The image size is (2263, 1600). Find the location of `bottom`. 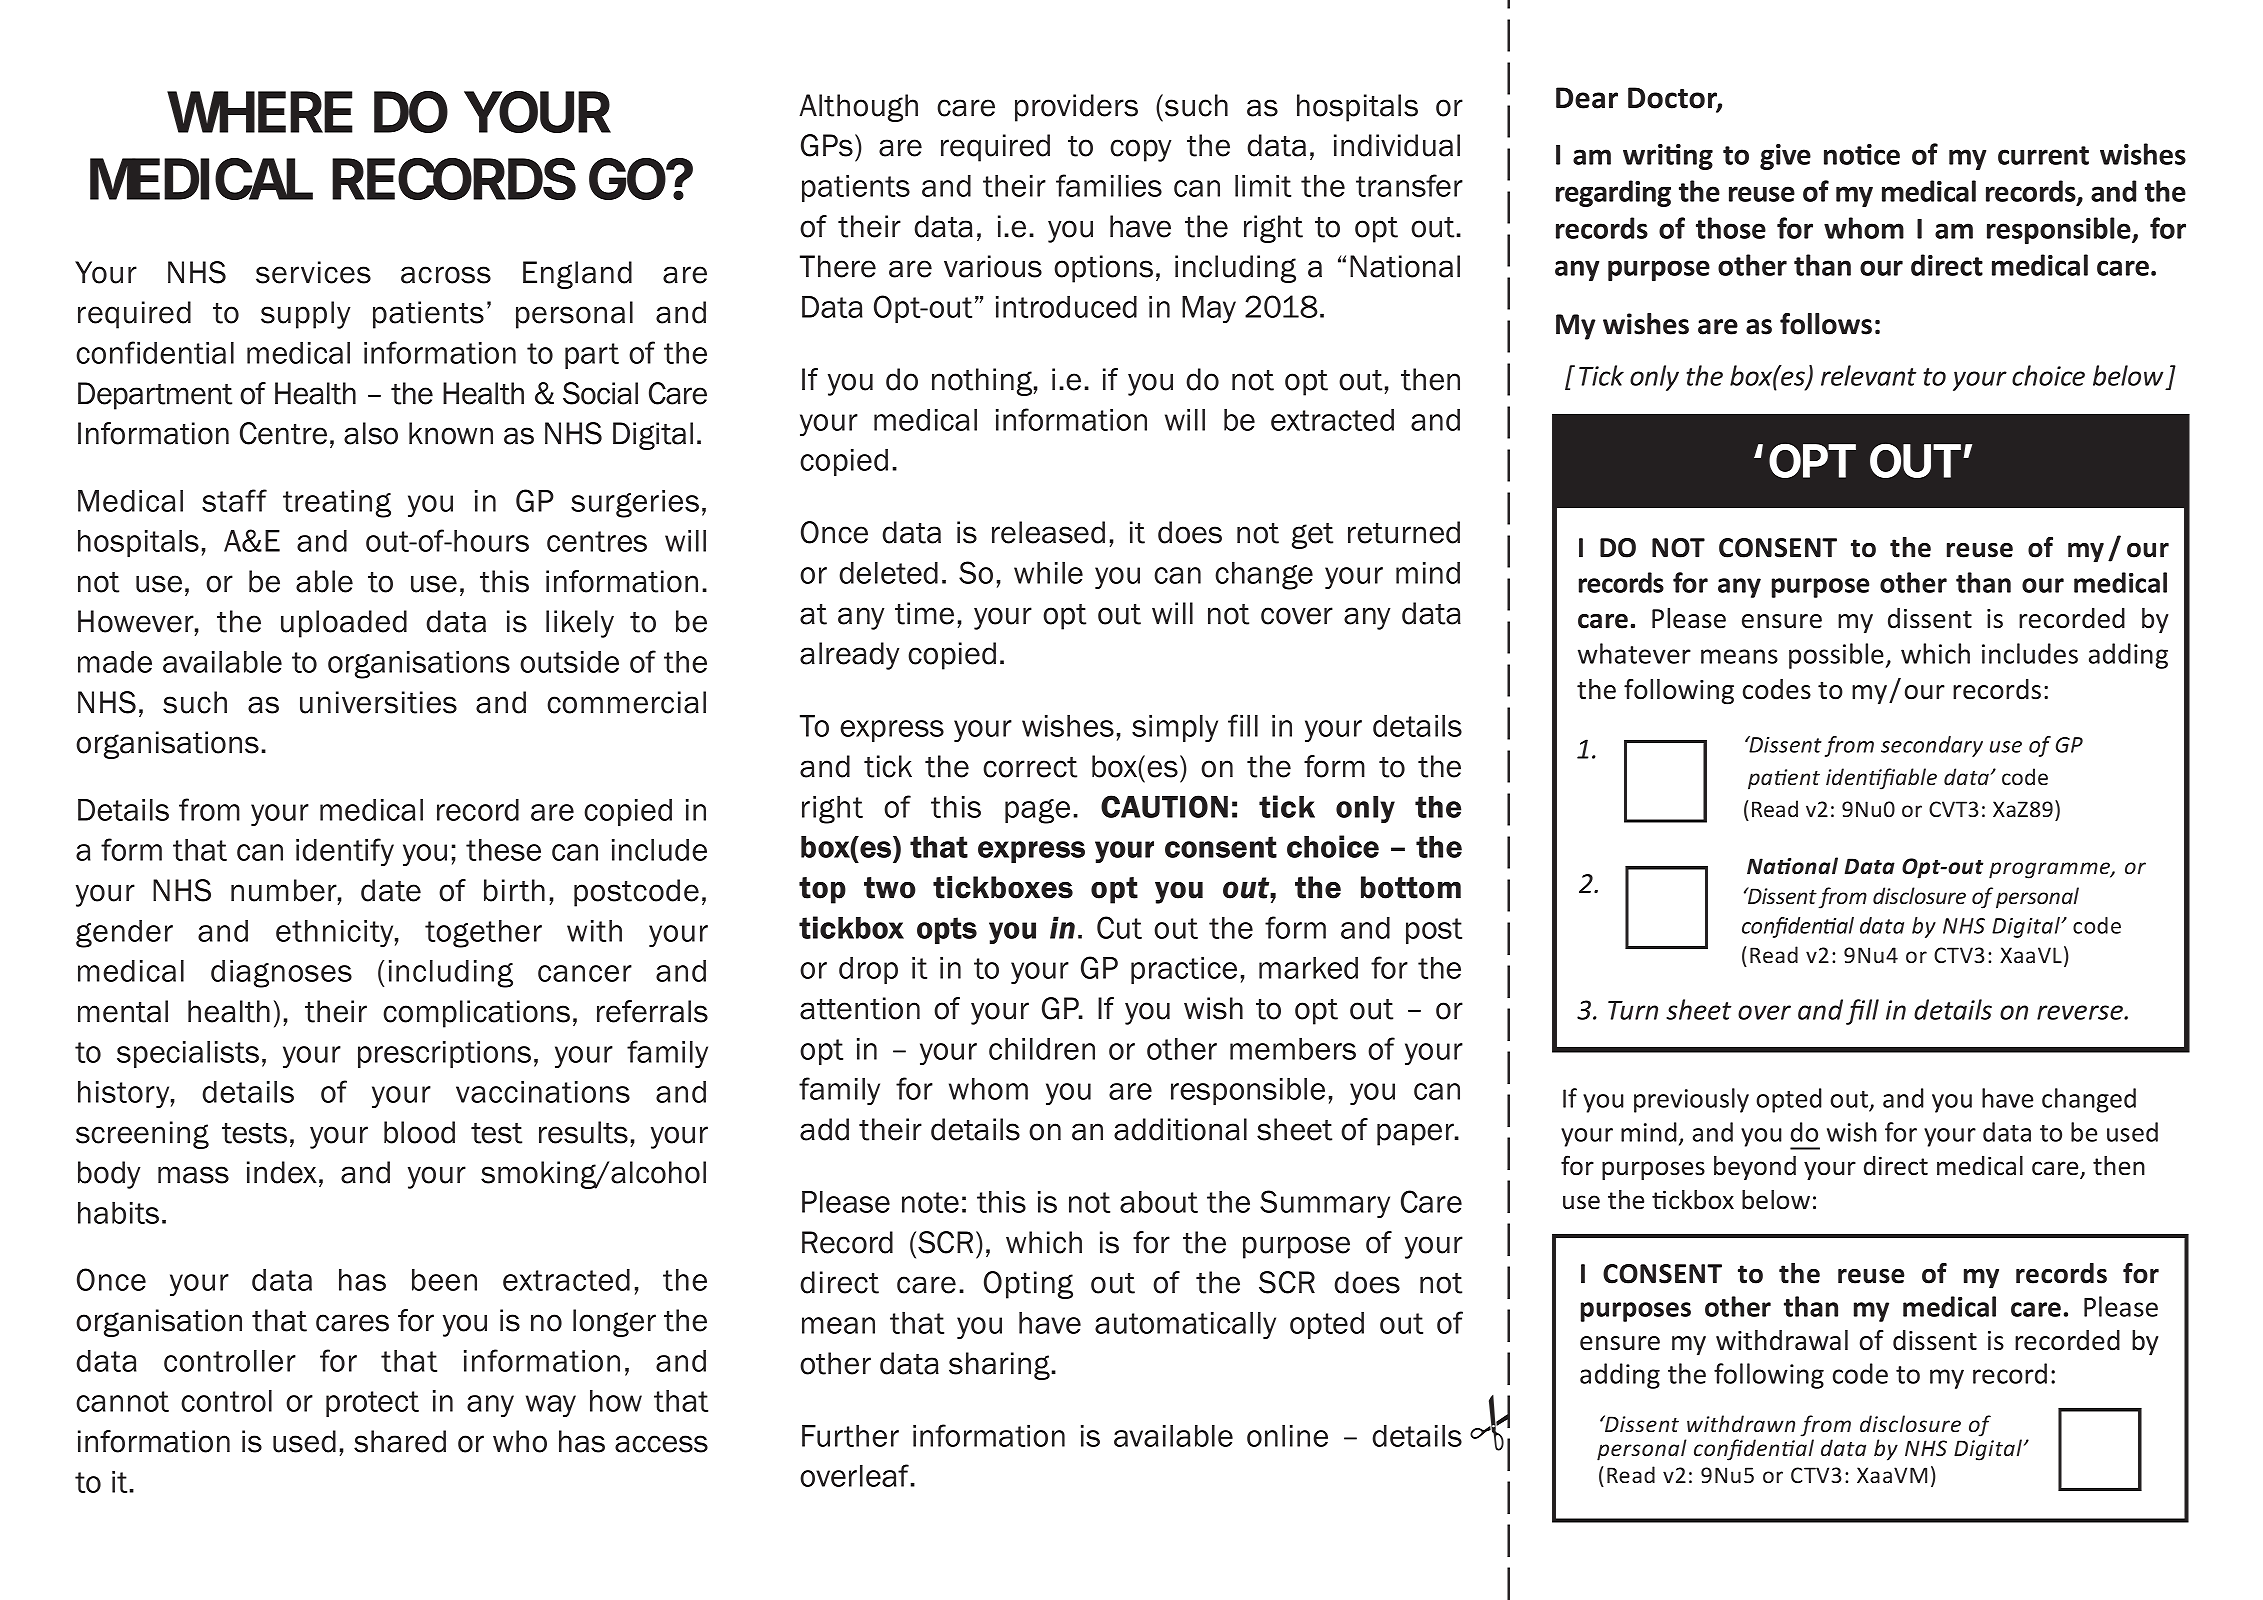

bottom is located at coordinates (1411, 887).
